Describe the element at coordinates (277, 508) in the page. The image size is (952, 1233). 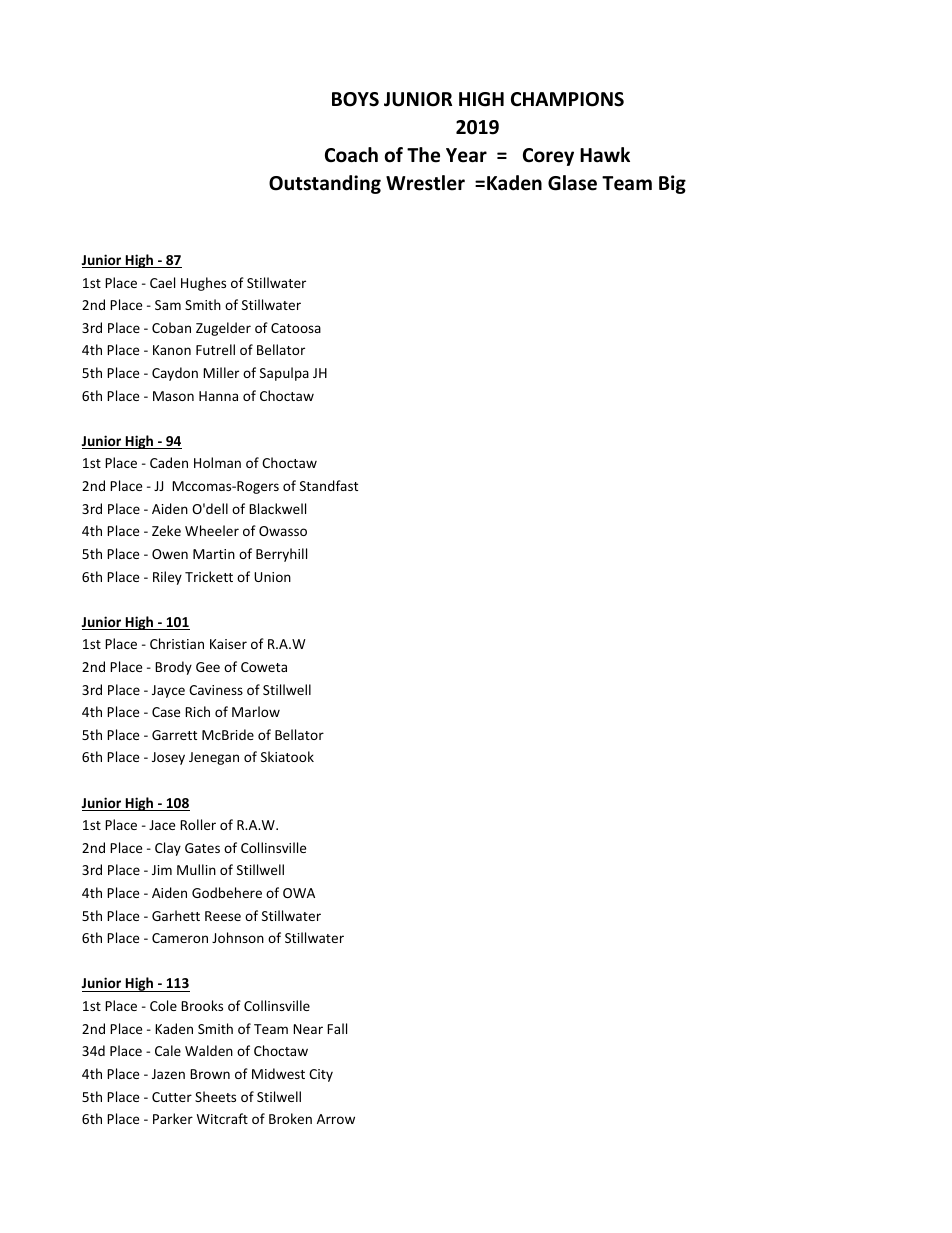
I see `Blackwell` at that location.
